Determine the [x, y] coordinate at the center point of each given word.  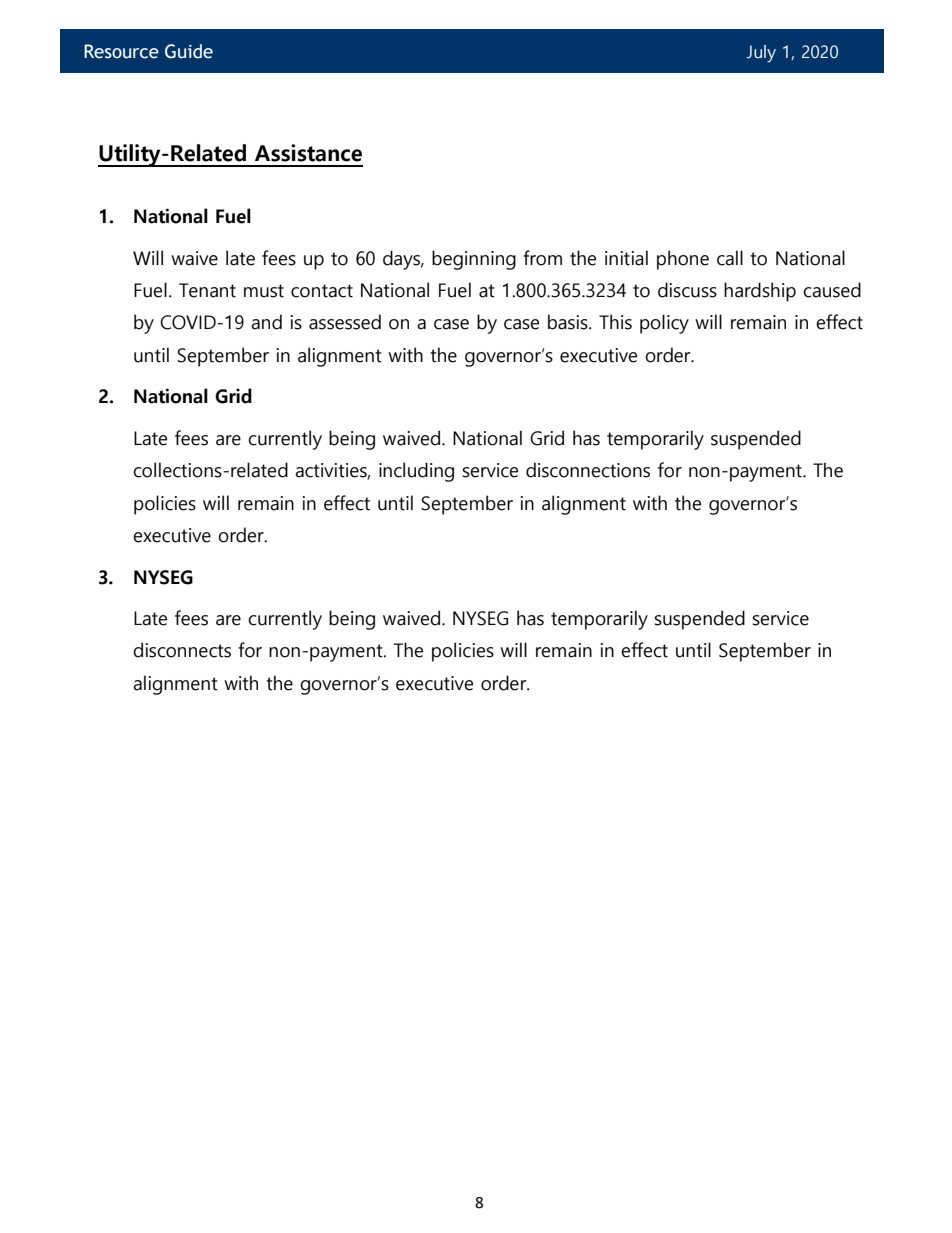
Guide [189, 51]
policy [664, 324]
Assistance [308, 153]
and [266, 322]
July [761, 54]
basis [569, 322]
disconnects [182, 650]
